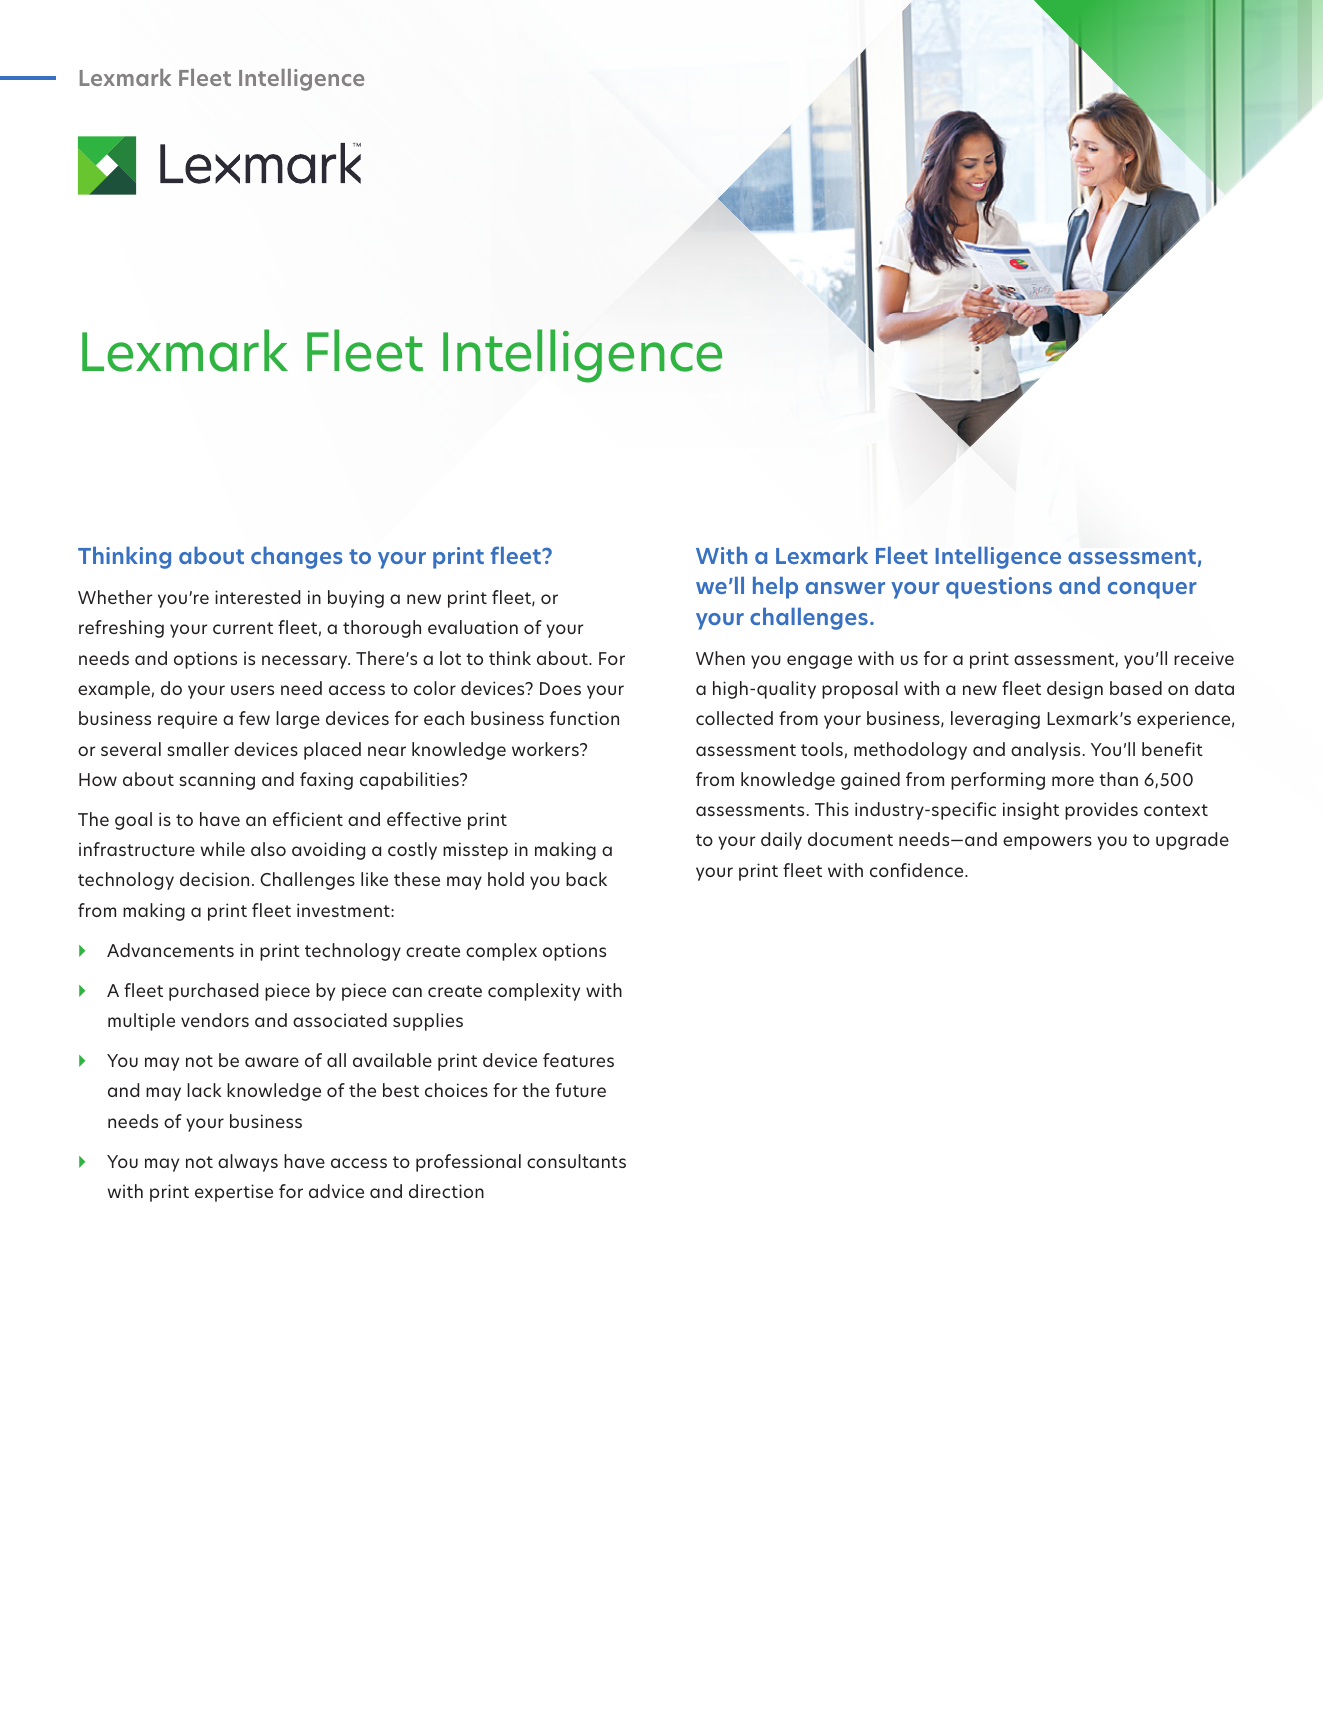 The height and width of the image is (1713, 1323). I want to click on interested, so click(257, 597).
